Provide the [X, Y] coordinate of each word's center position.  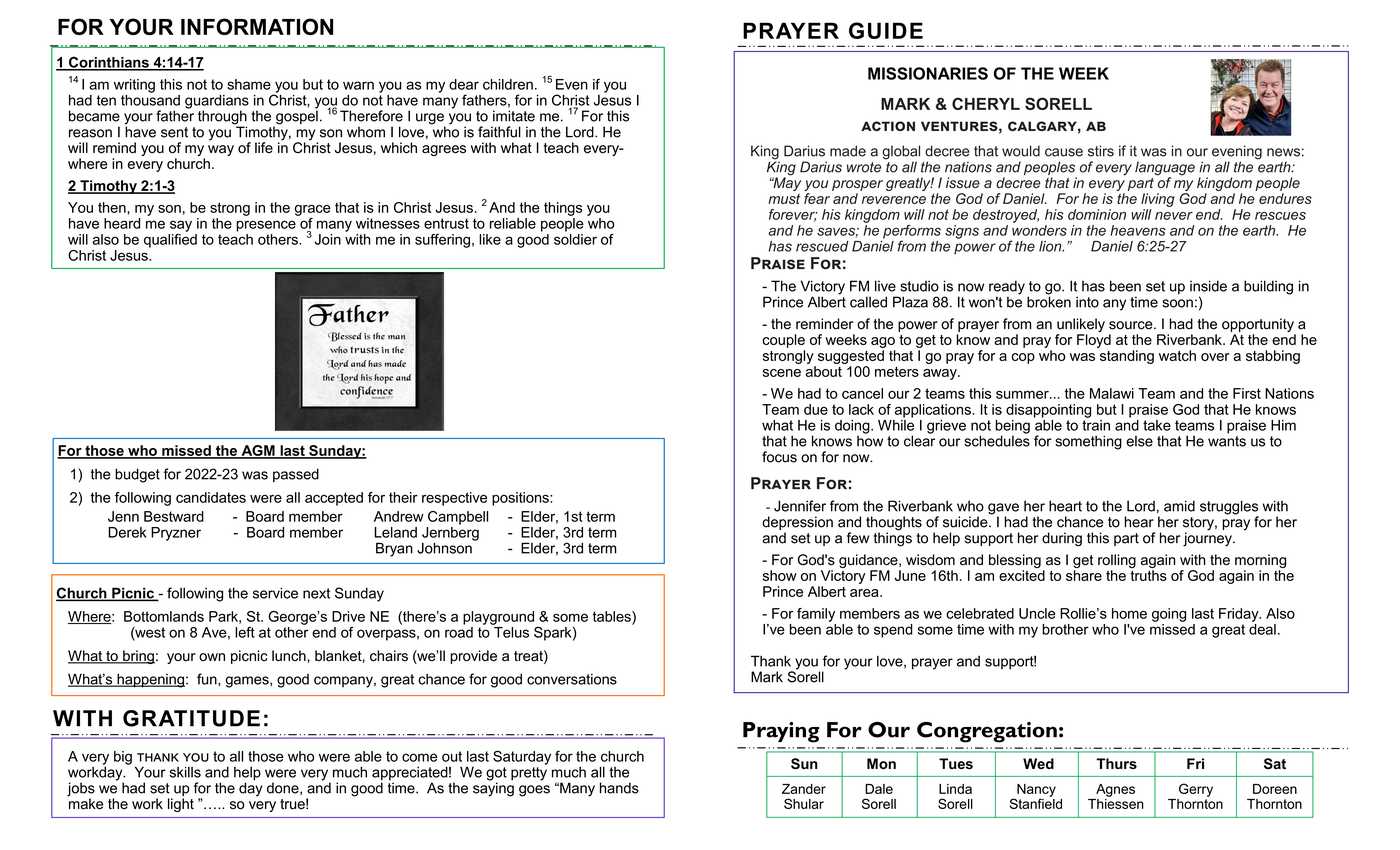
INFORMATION [257, 26]
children [508, 84]
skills [185, 772]
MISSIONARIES [928, 73]
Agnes [1115, 790]
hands [619, 788]
